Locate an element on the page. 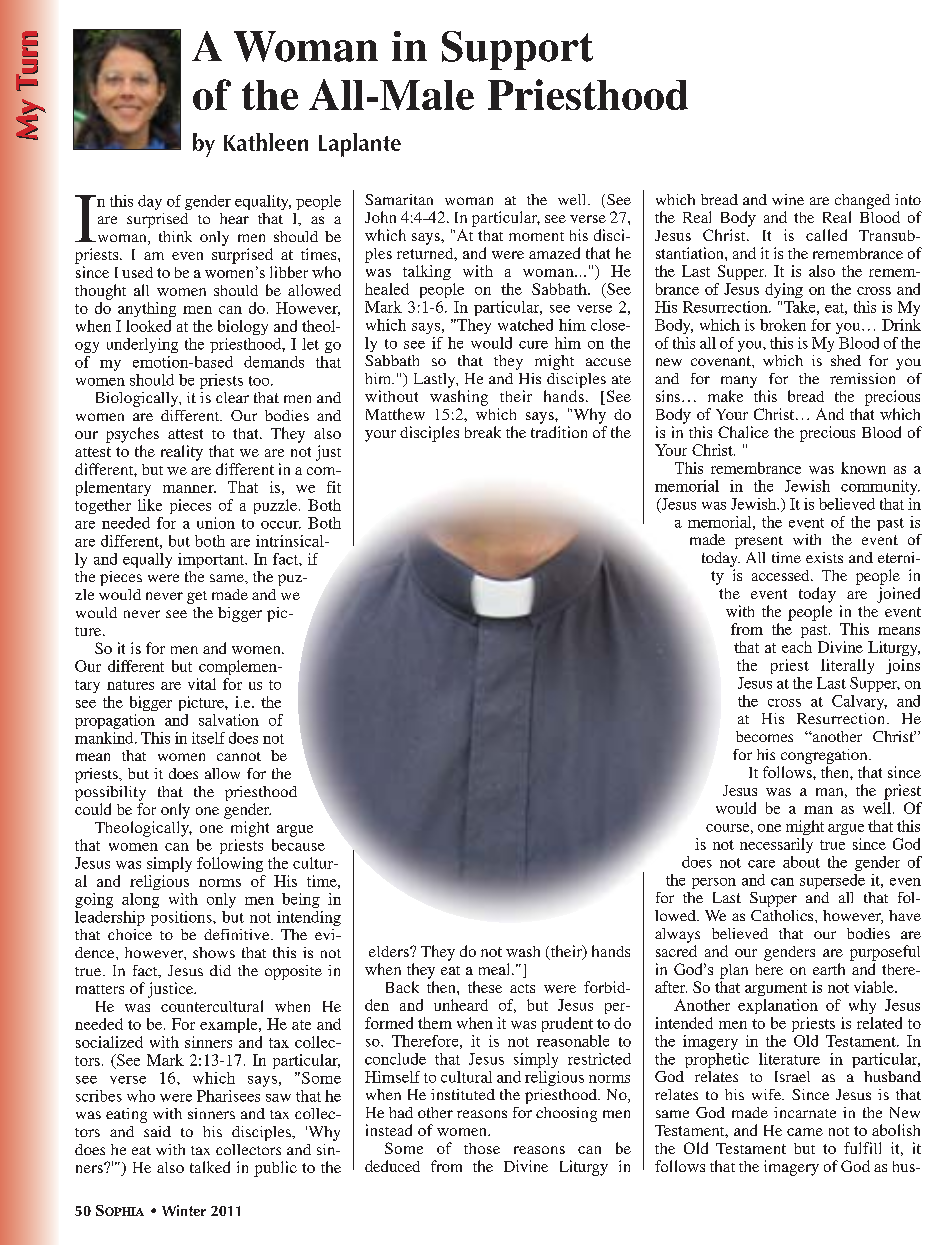 This document has height=1245, width=952. looked is located at coordinates (148, 326).
